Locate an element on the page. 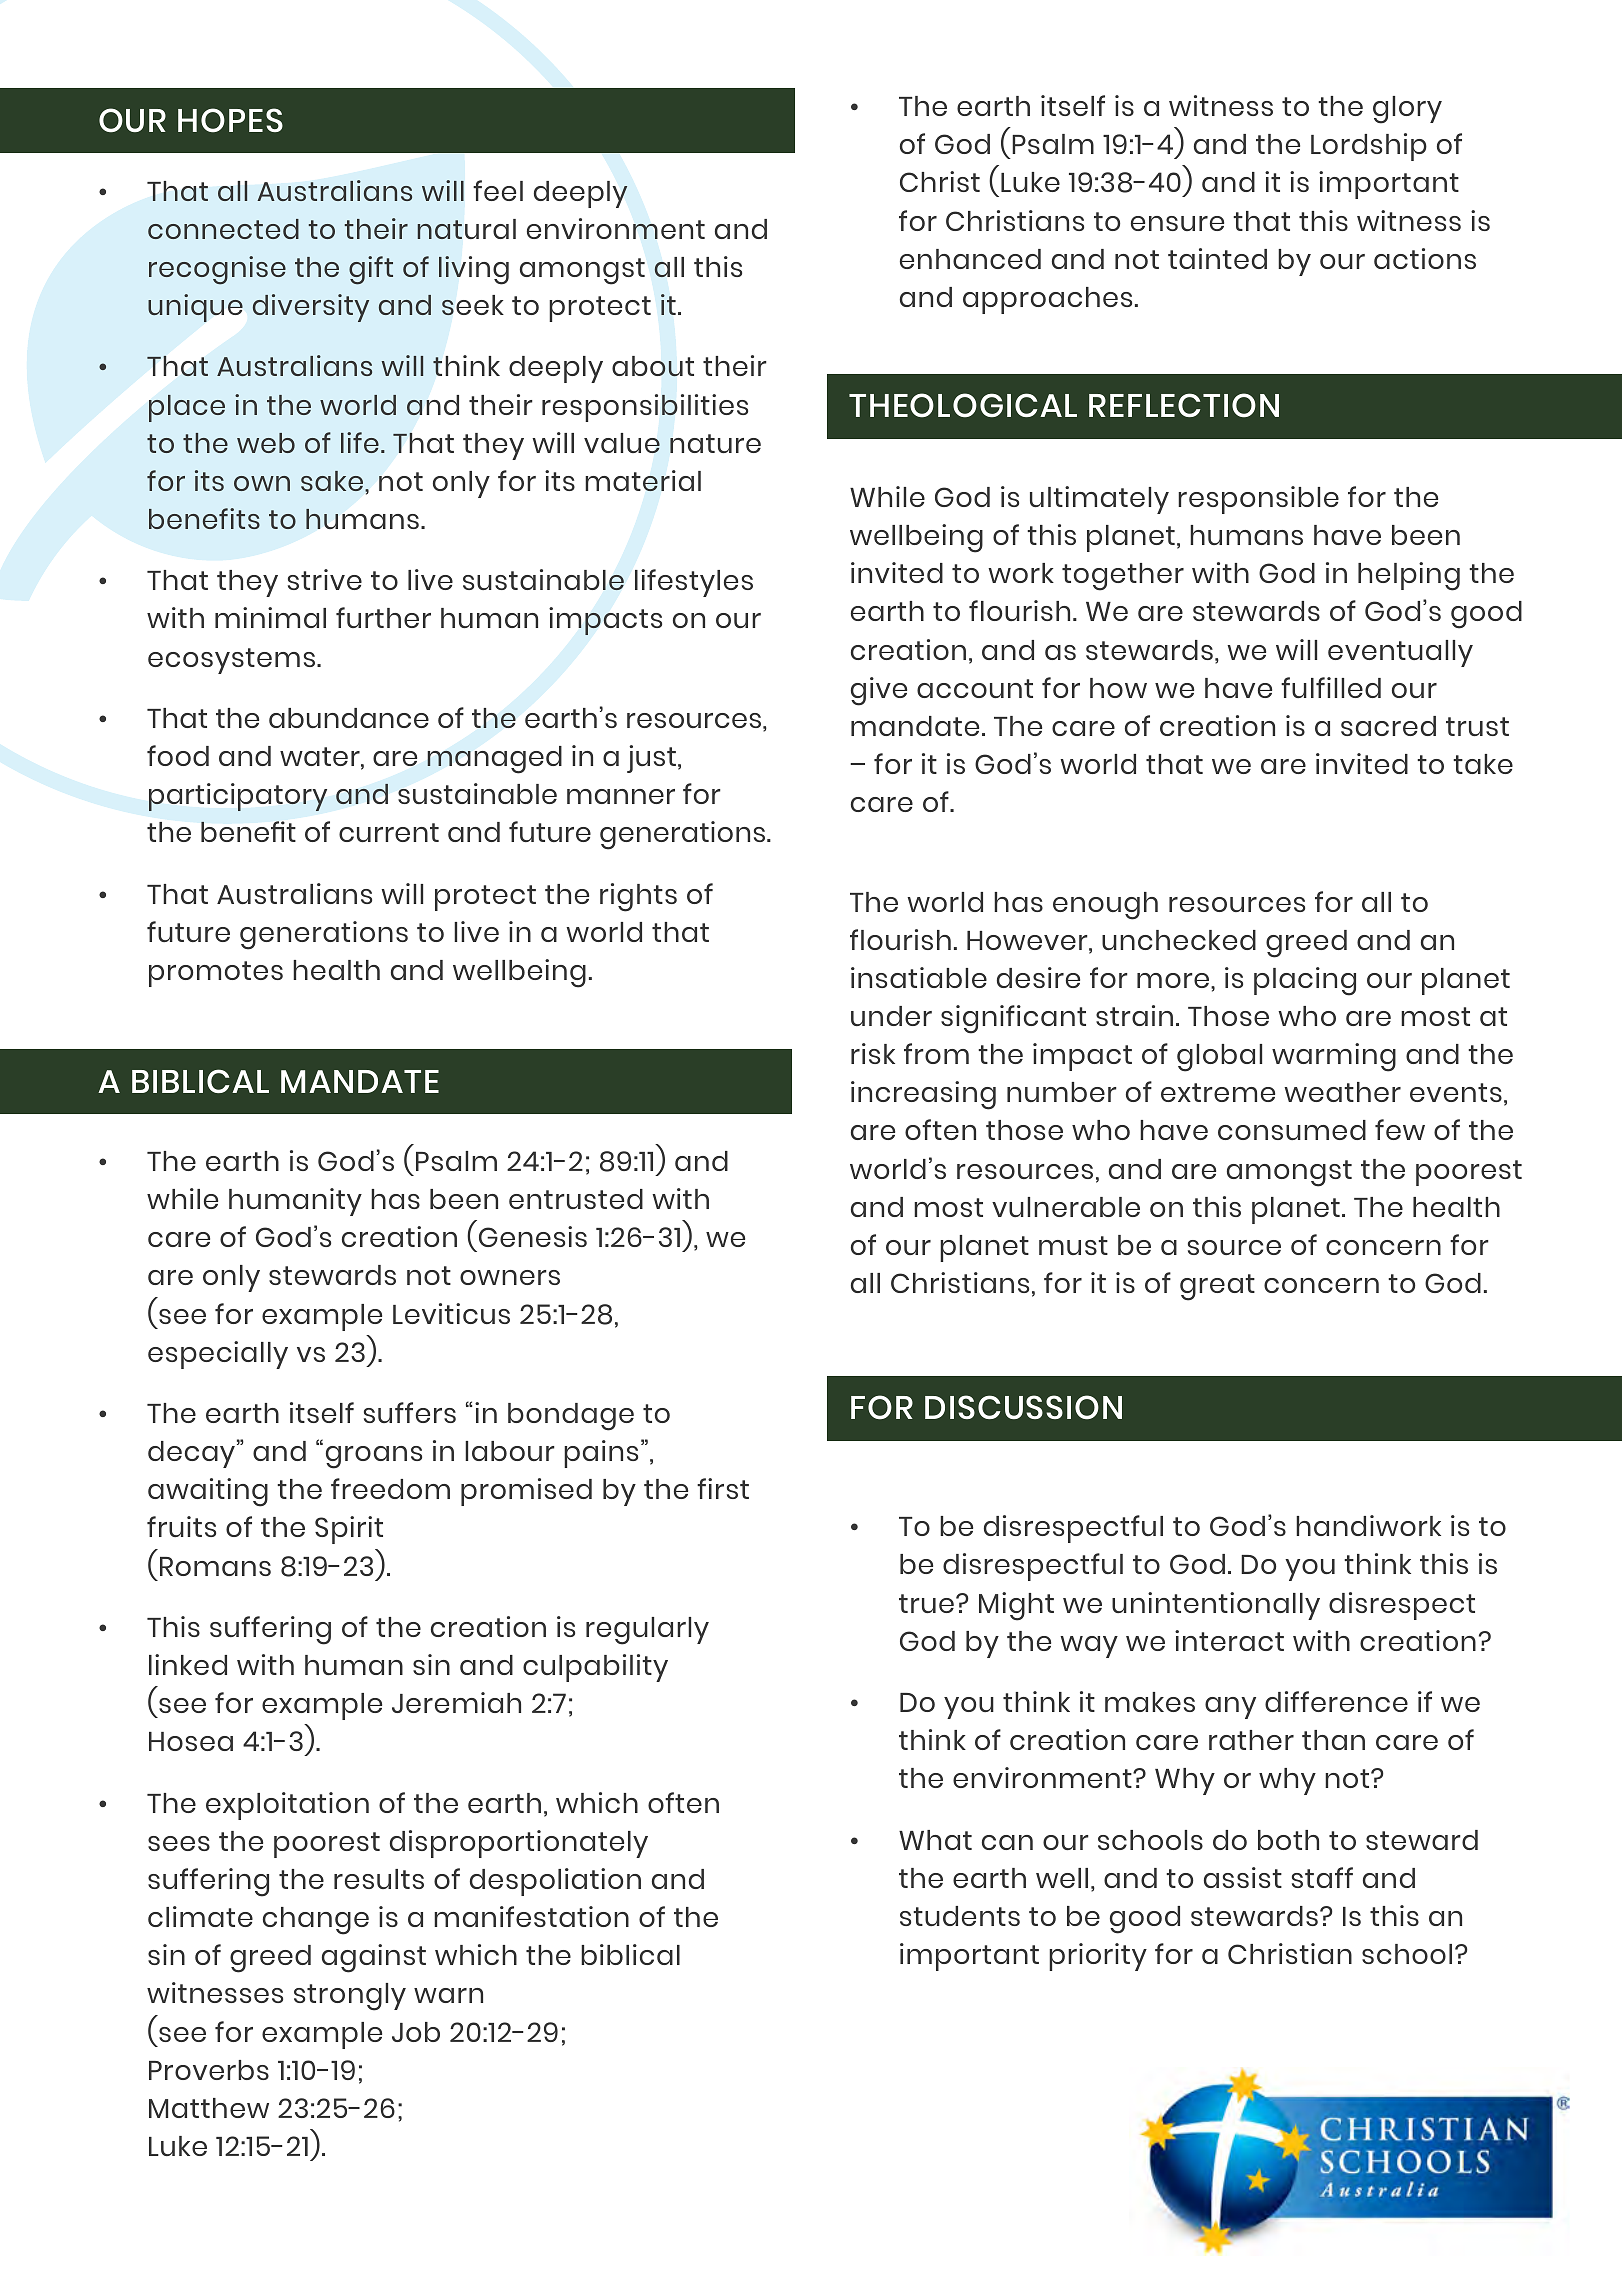 Image resolution: width=1622 pixels, height=2294 pixels. strongly is located at coordinates (350, 1997).
